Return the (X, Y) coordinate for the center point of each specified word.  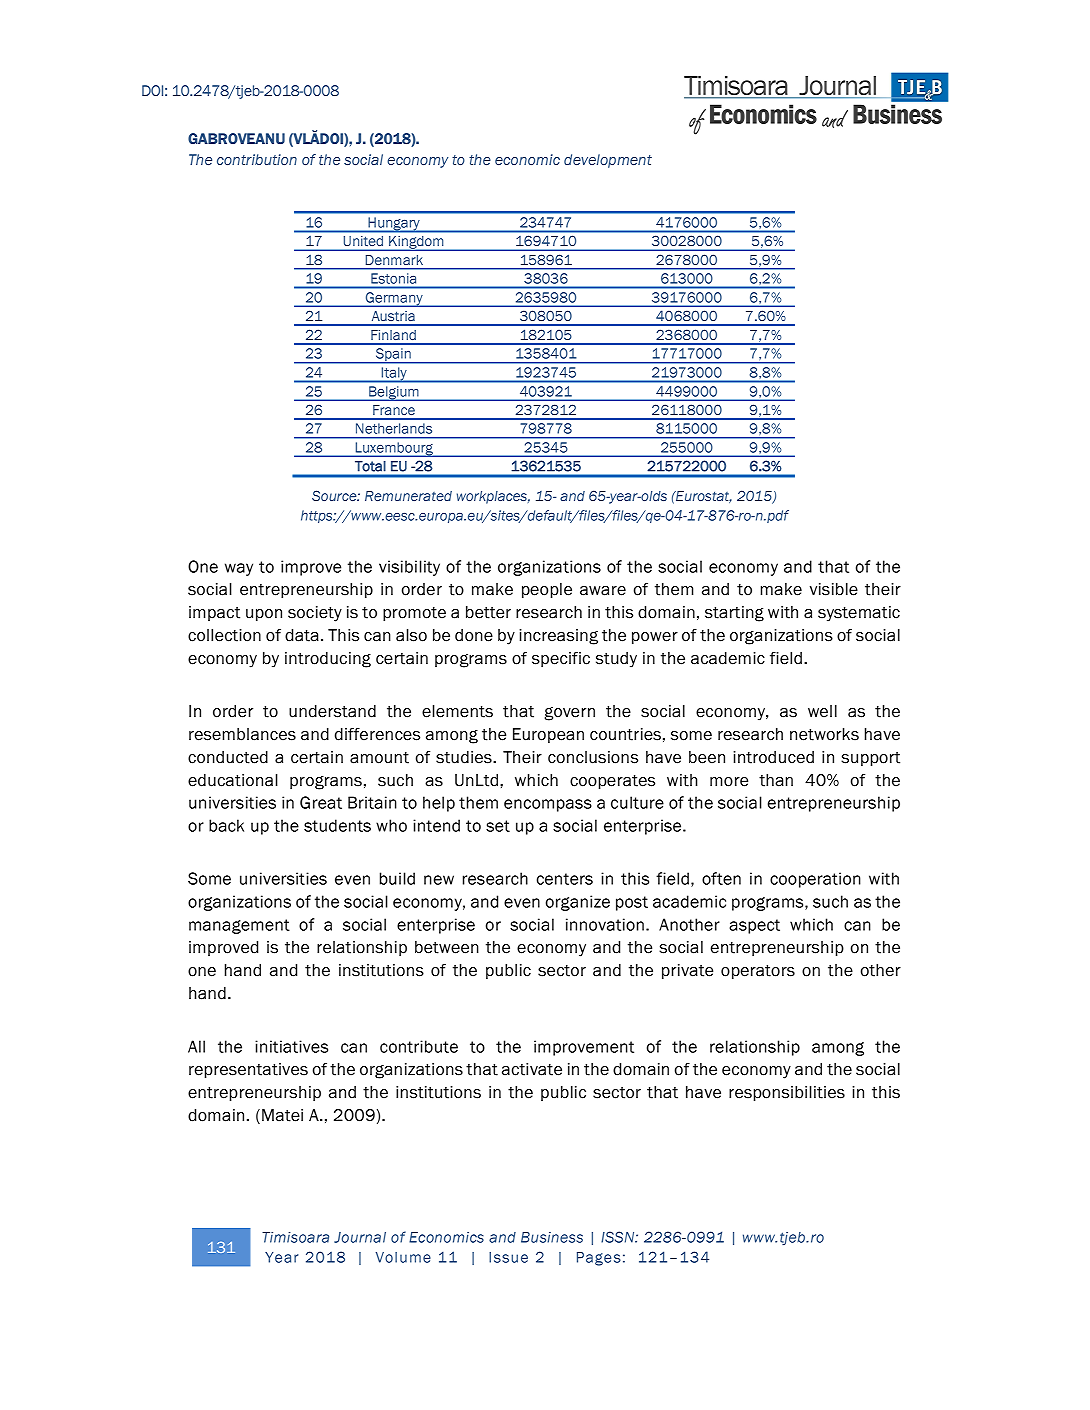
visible (834, 589)
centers (565, 879)
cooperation (815, 880)
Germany (394, 299)
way (239, 569)
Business (552, 1237)
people (547, 590)
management (239, 926)
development (608, 161)
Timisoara (295, 1237)
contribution (257, 159)
